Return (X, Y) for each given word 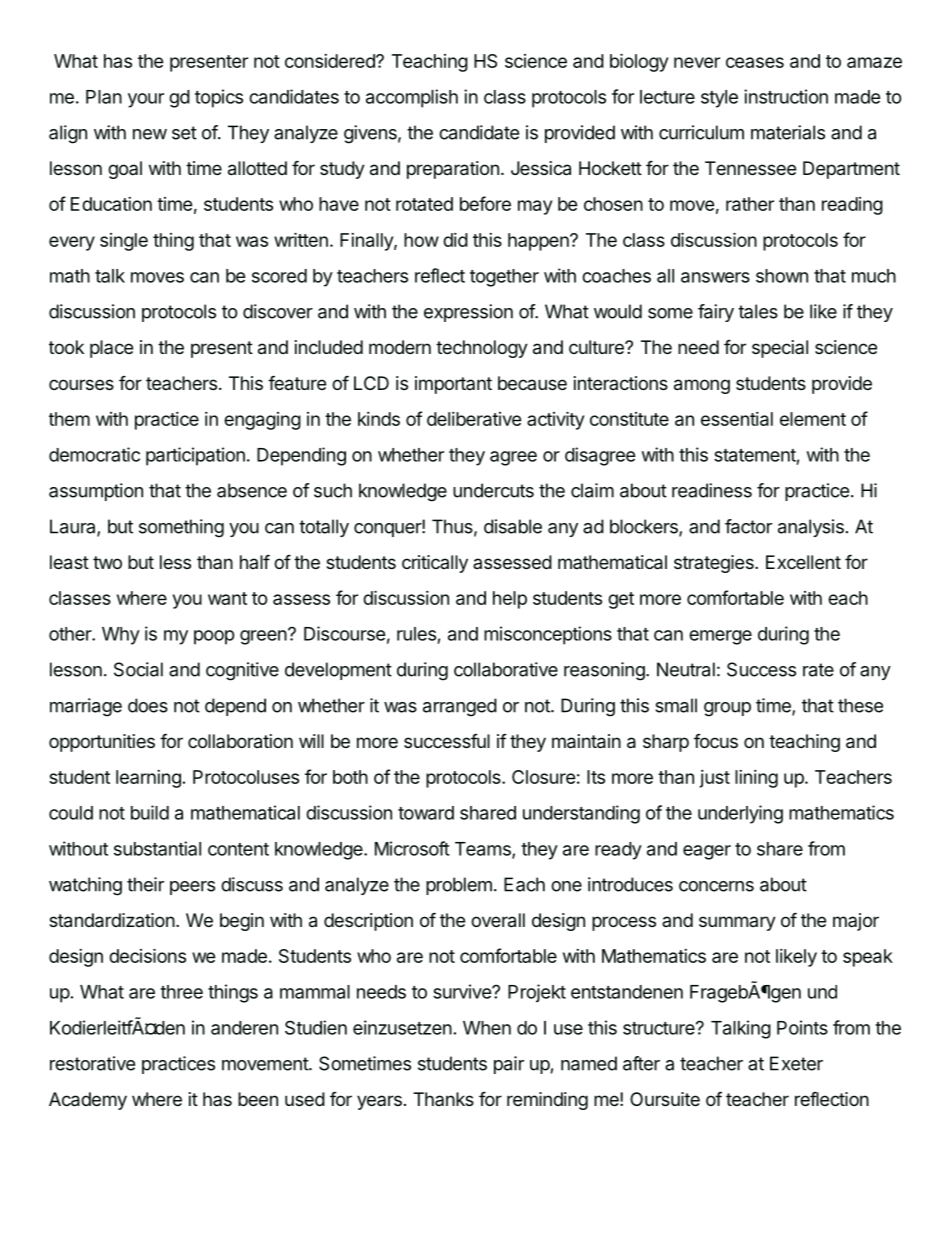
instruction (786, 96)
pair (509, 1065)
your (146, 100)
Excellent (803, 562)
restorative (92, 1063)
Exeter (796, 1063)
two (107, 562)
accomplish (412, 98)
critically (435, 564)
